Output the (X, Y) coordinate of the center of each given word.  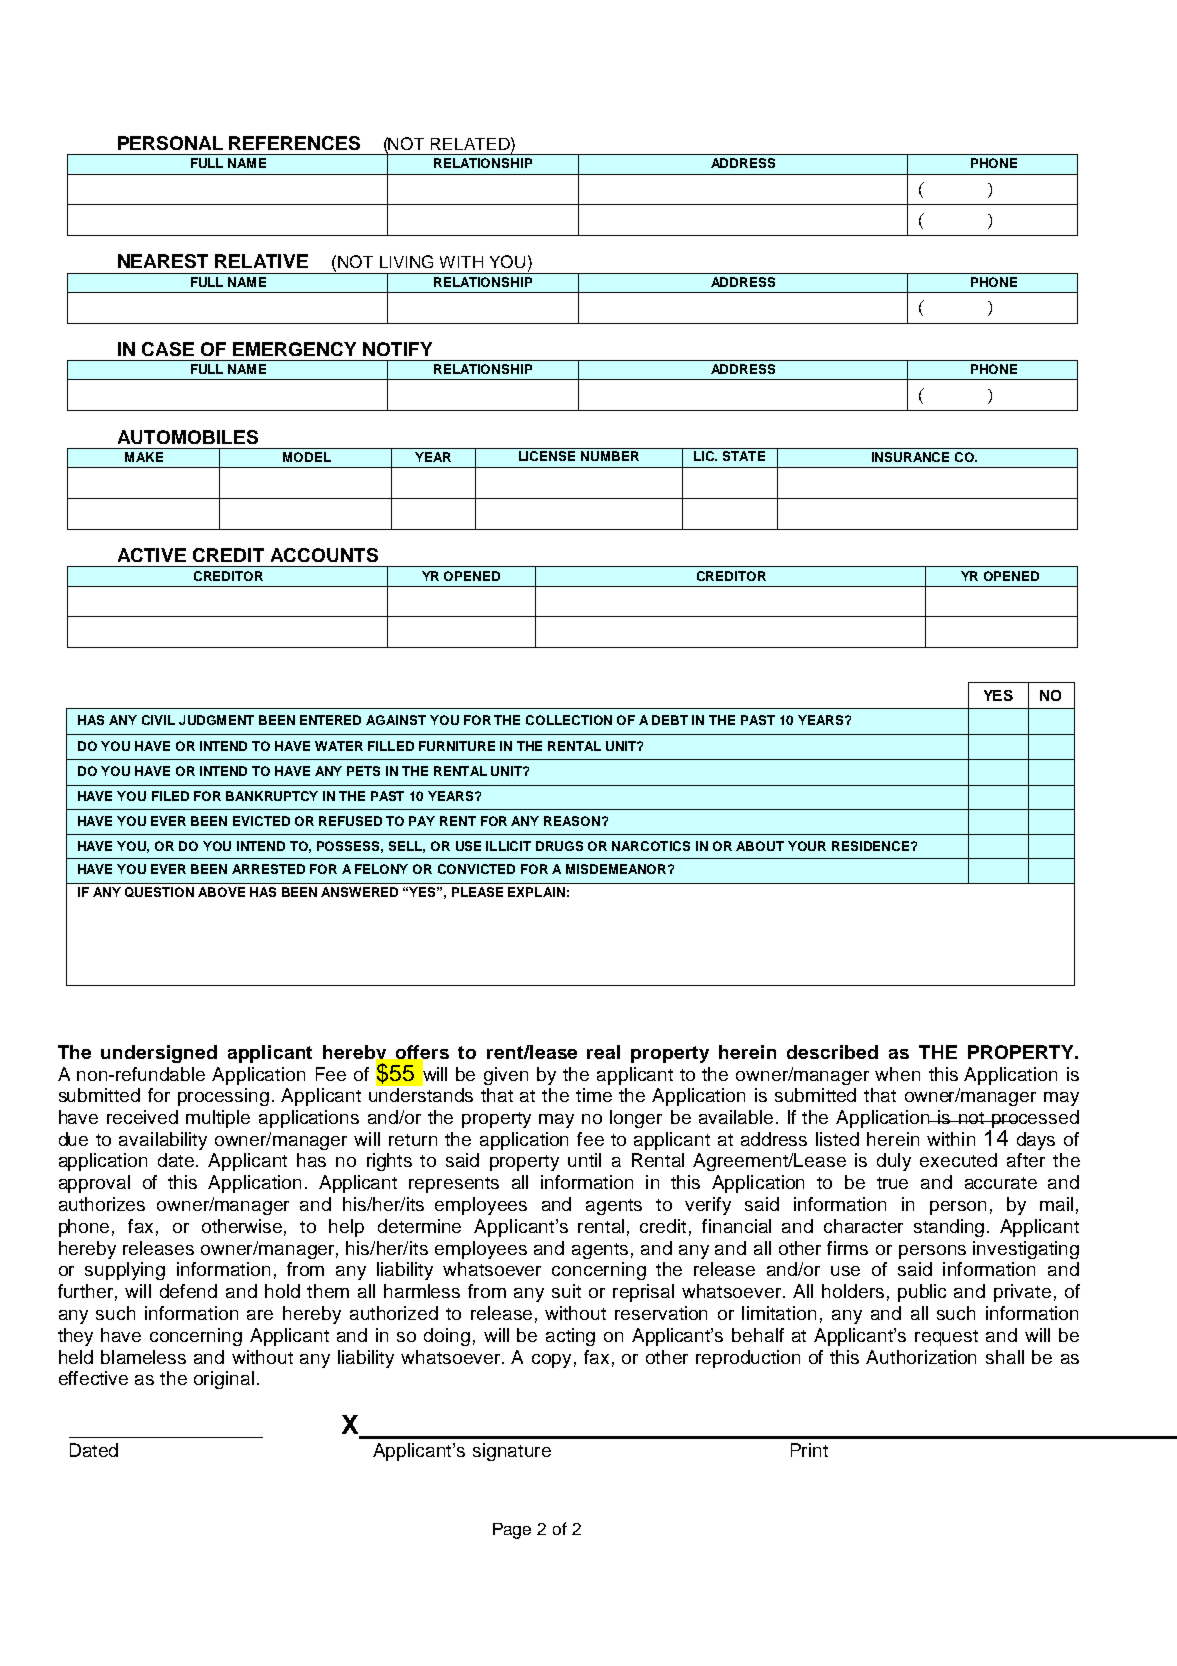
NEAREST (163, 261)
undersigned (159, 1054)
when (897, 1074)
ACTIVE (152, 555)
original (224, 1380)
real (603, 1052)
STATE (744, 454)
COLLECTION (569, 720)
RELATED (471, 143)
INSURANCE (910, 457)
